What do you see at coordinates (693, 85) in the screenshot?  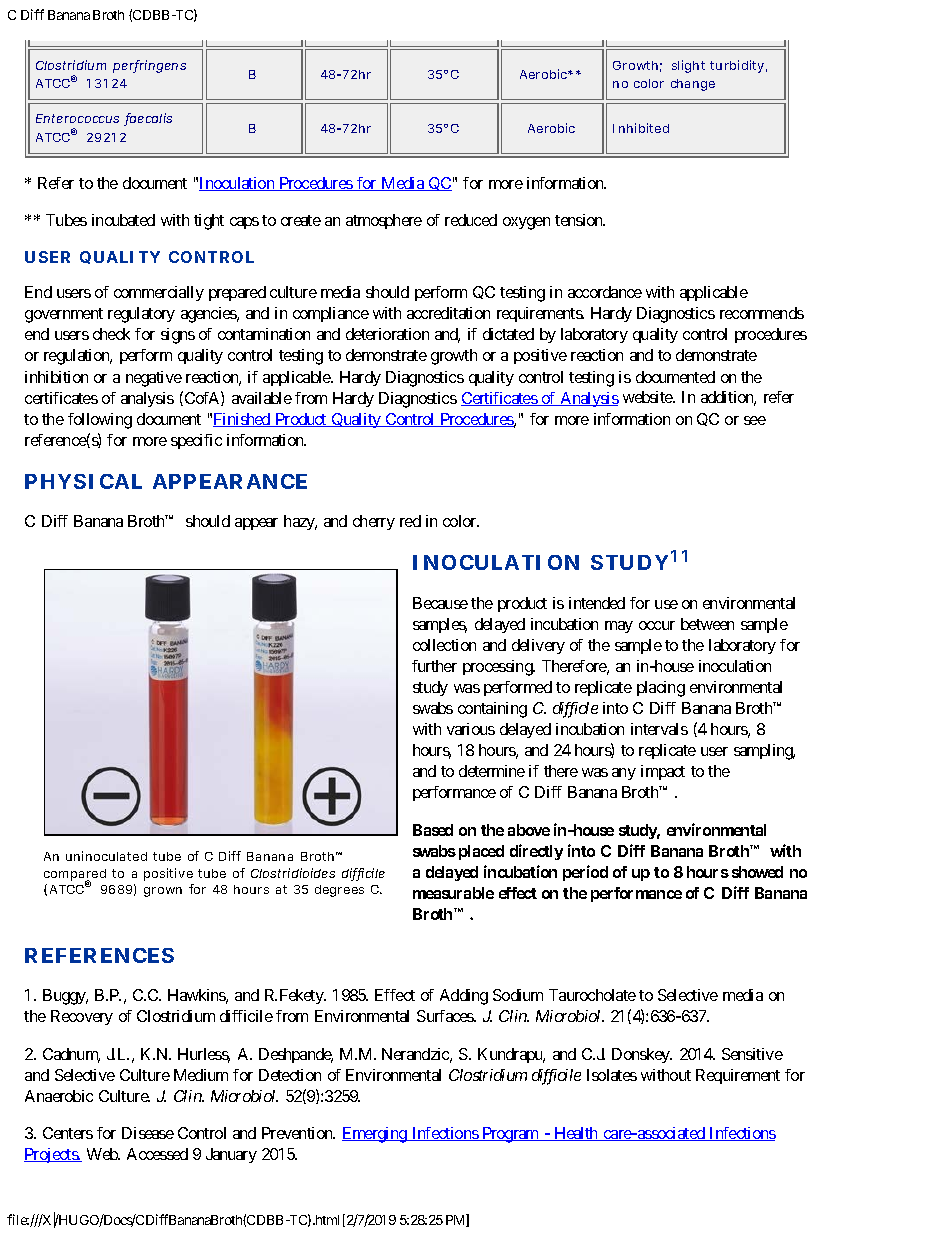 I see `change` at bounding box center [693, 85].
